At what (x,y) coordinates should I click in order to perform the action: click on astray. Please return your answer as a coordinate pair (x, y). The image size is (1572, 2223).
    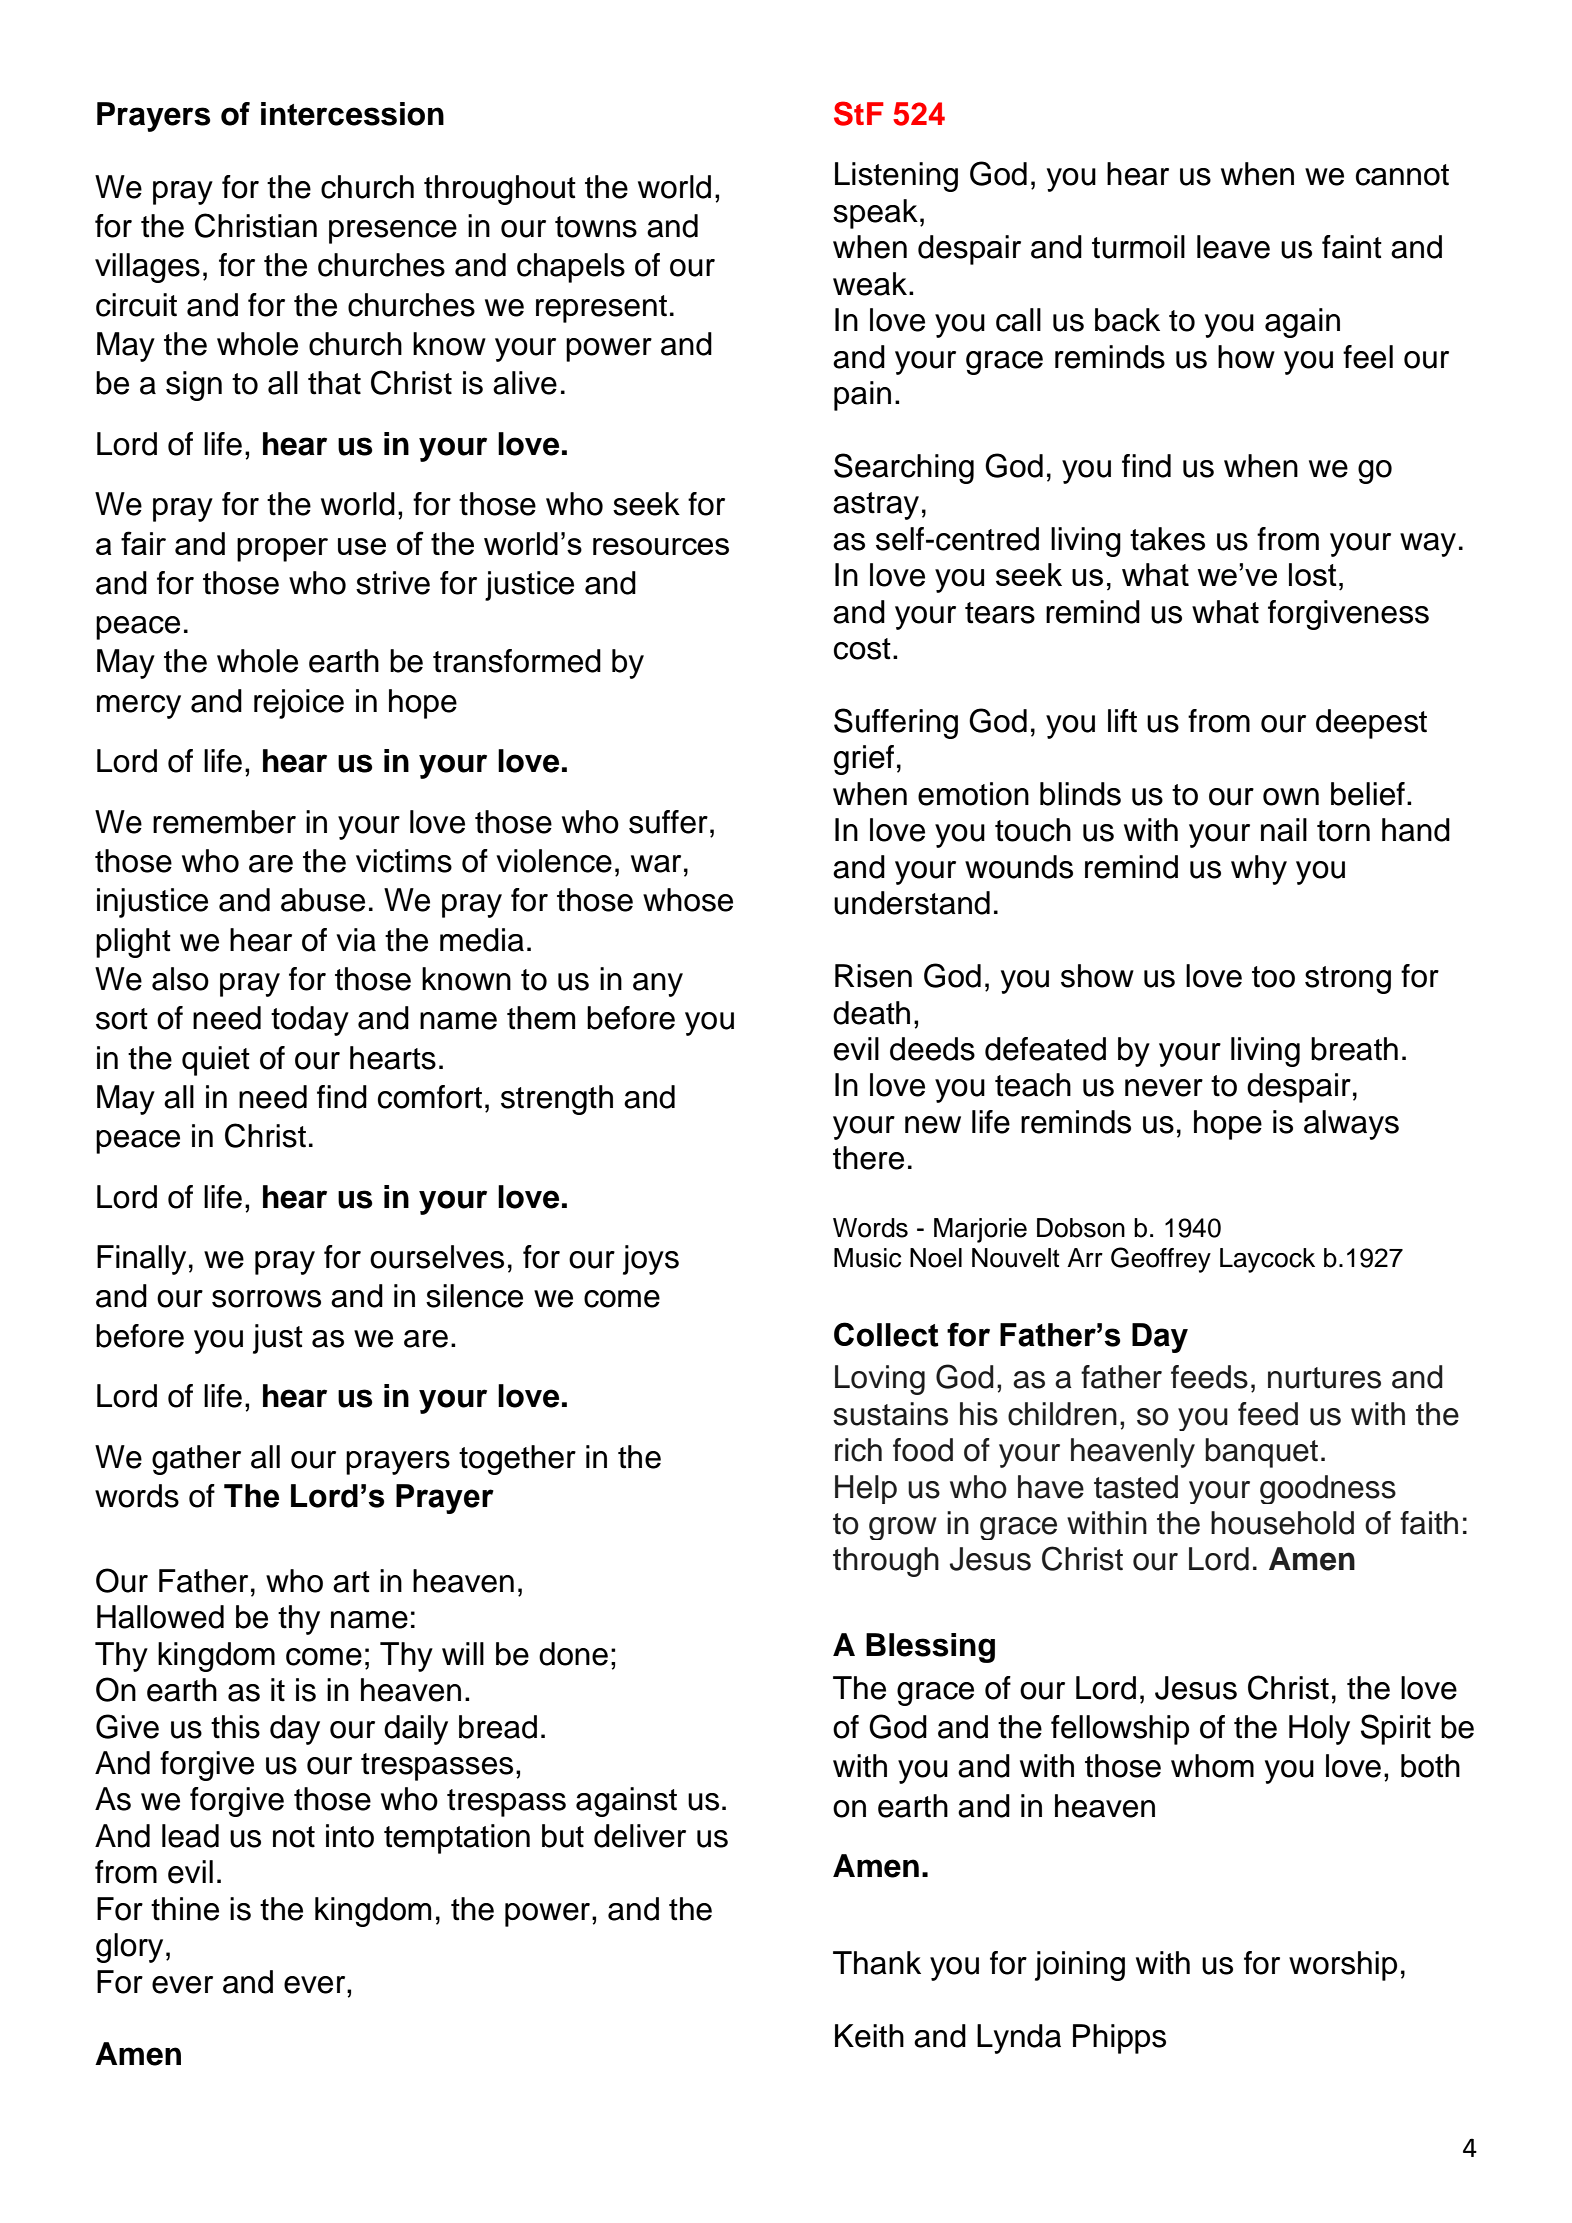
    Looking at the image, I should click on (876, 506).
